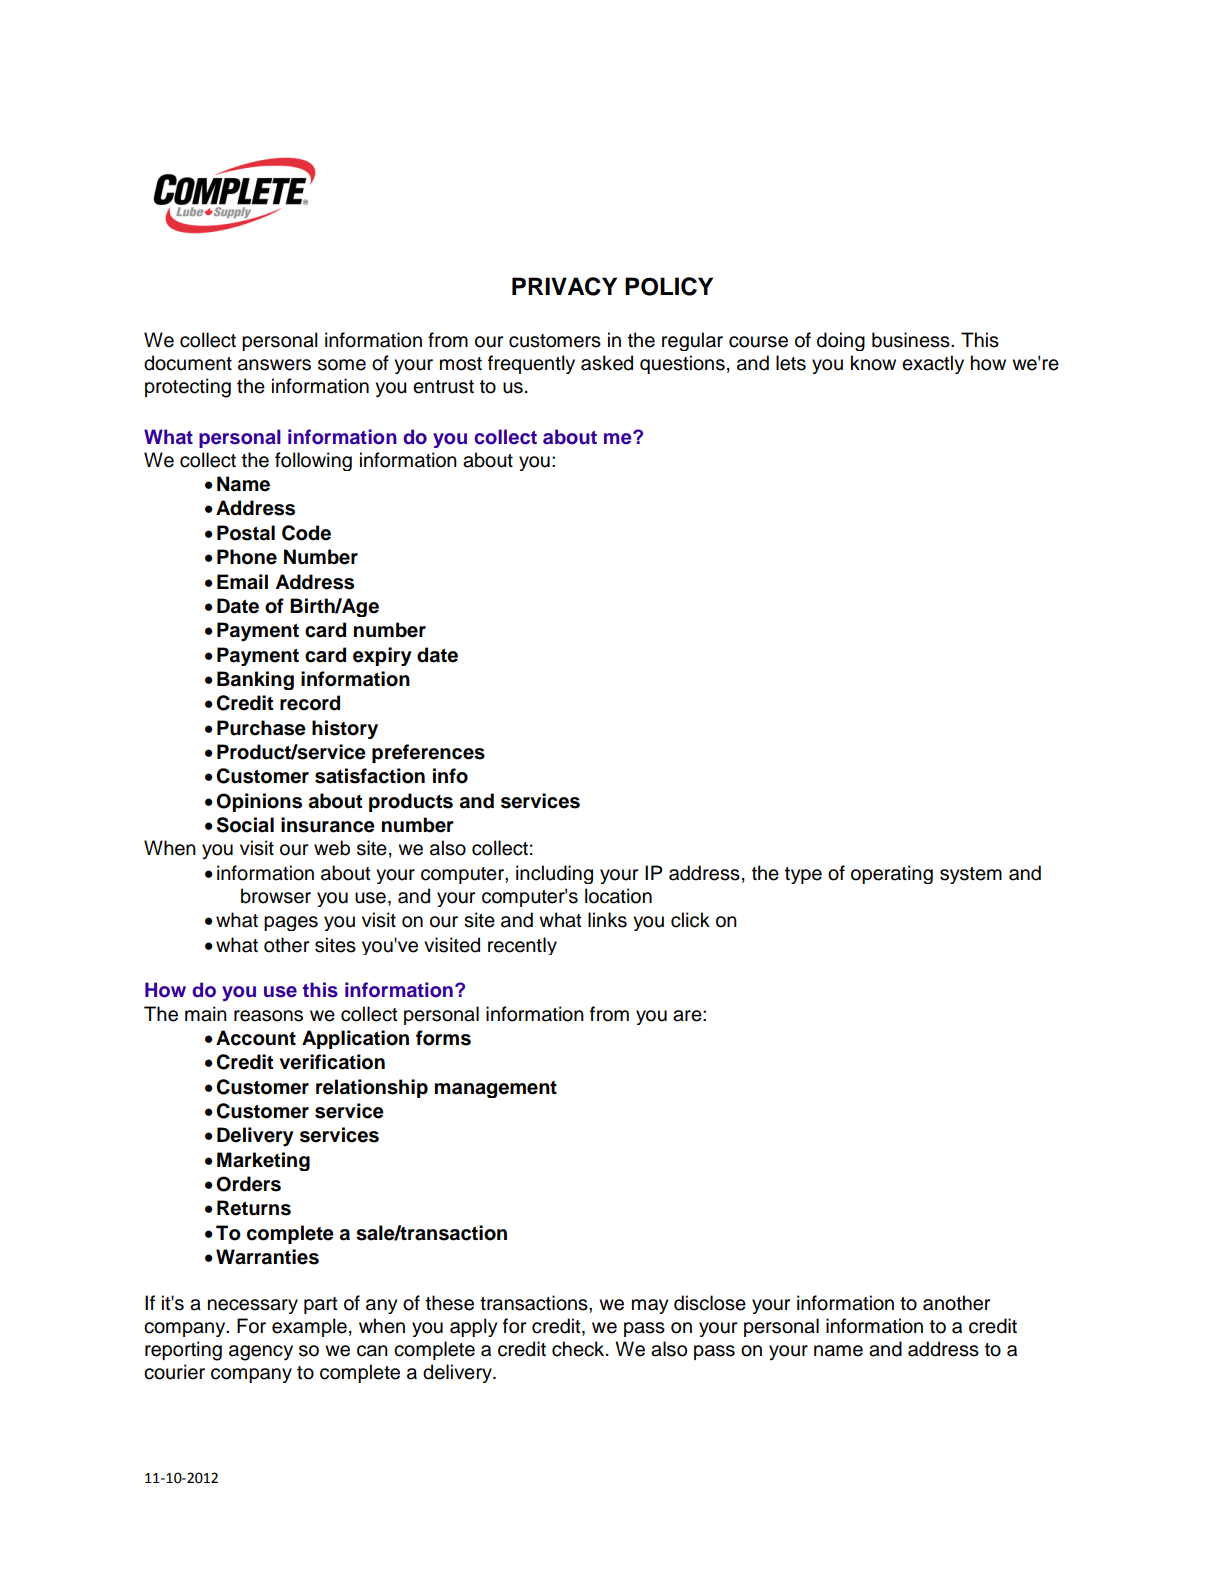 This page has height=1585, width=1225. Describe the element at coordinates (531, 364) in the page. I see `frequently` at that location.
